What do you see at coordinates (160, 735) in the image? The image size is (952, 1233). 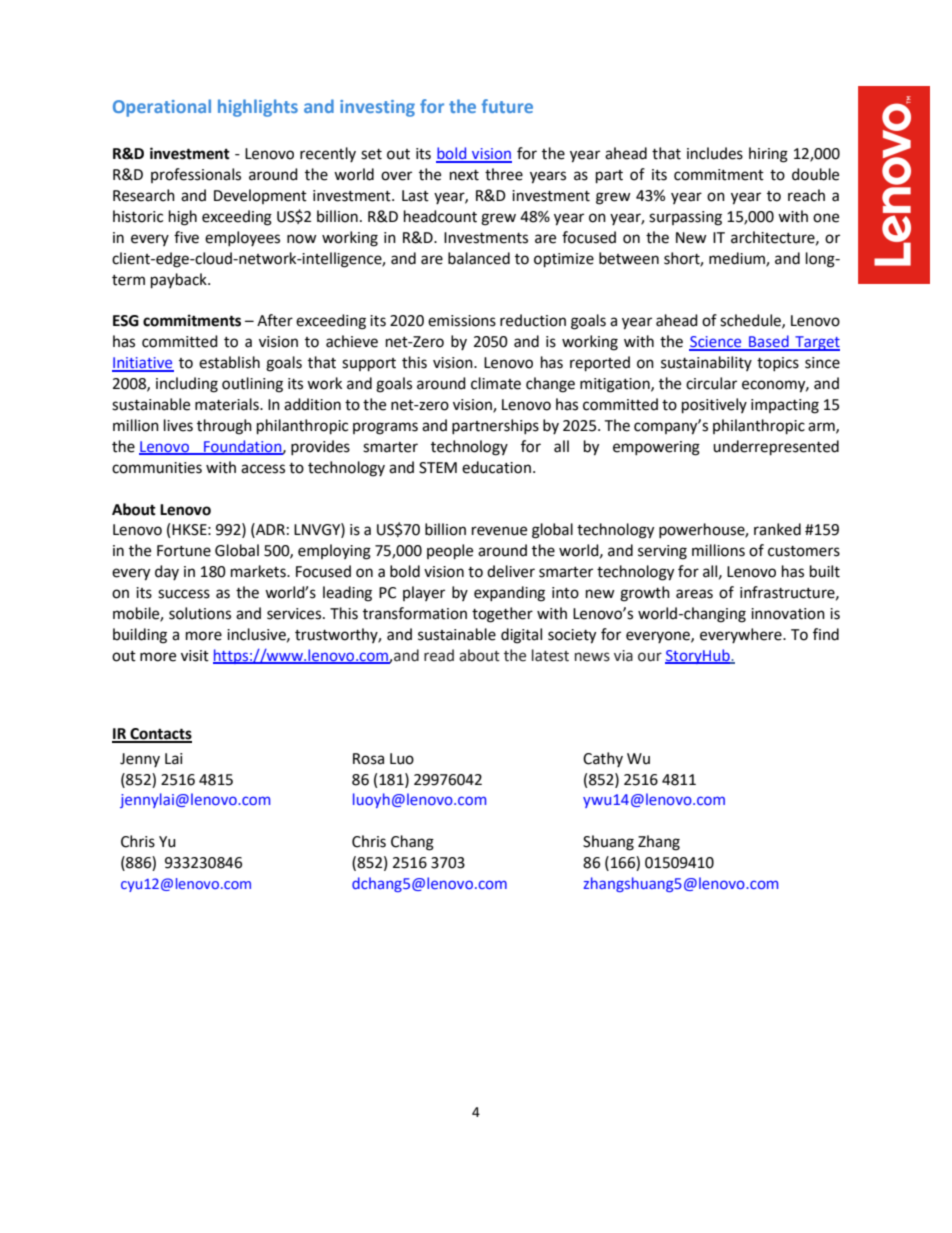 I see `Contacts` at bounding box center [160, 735].
